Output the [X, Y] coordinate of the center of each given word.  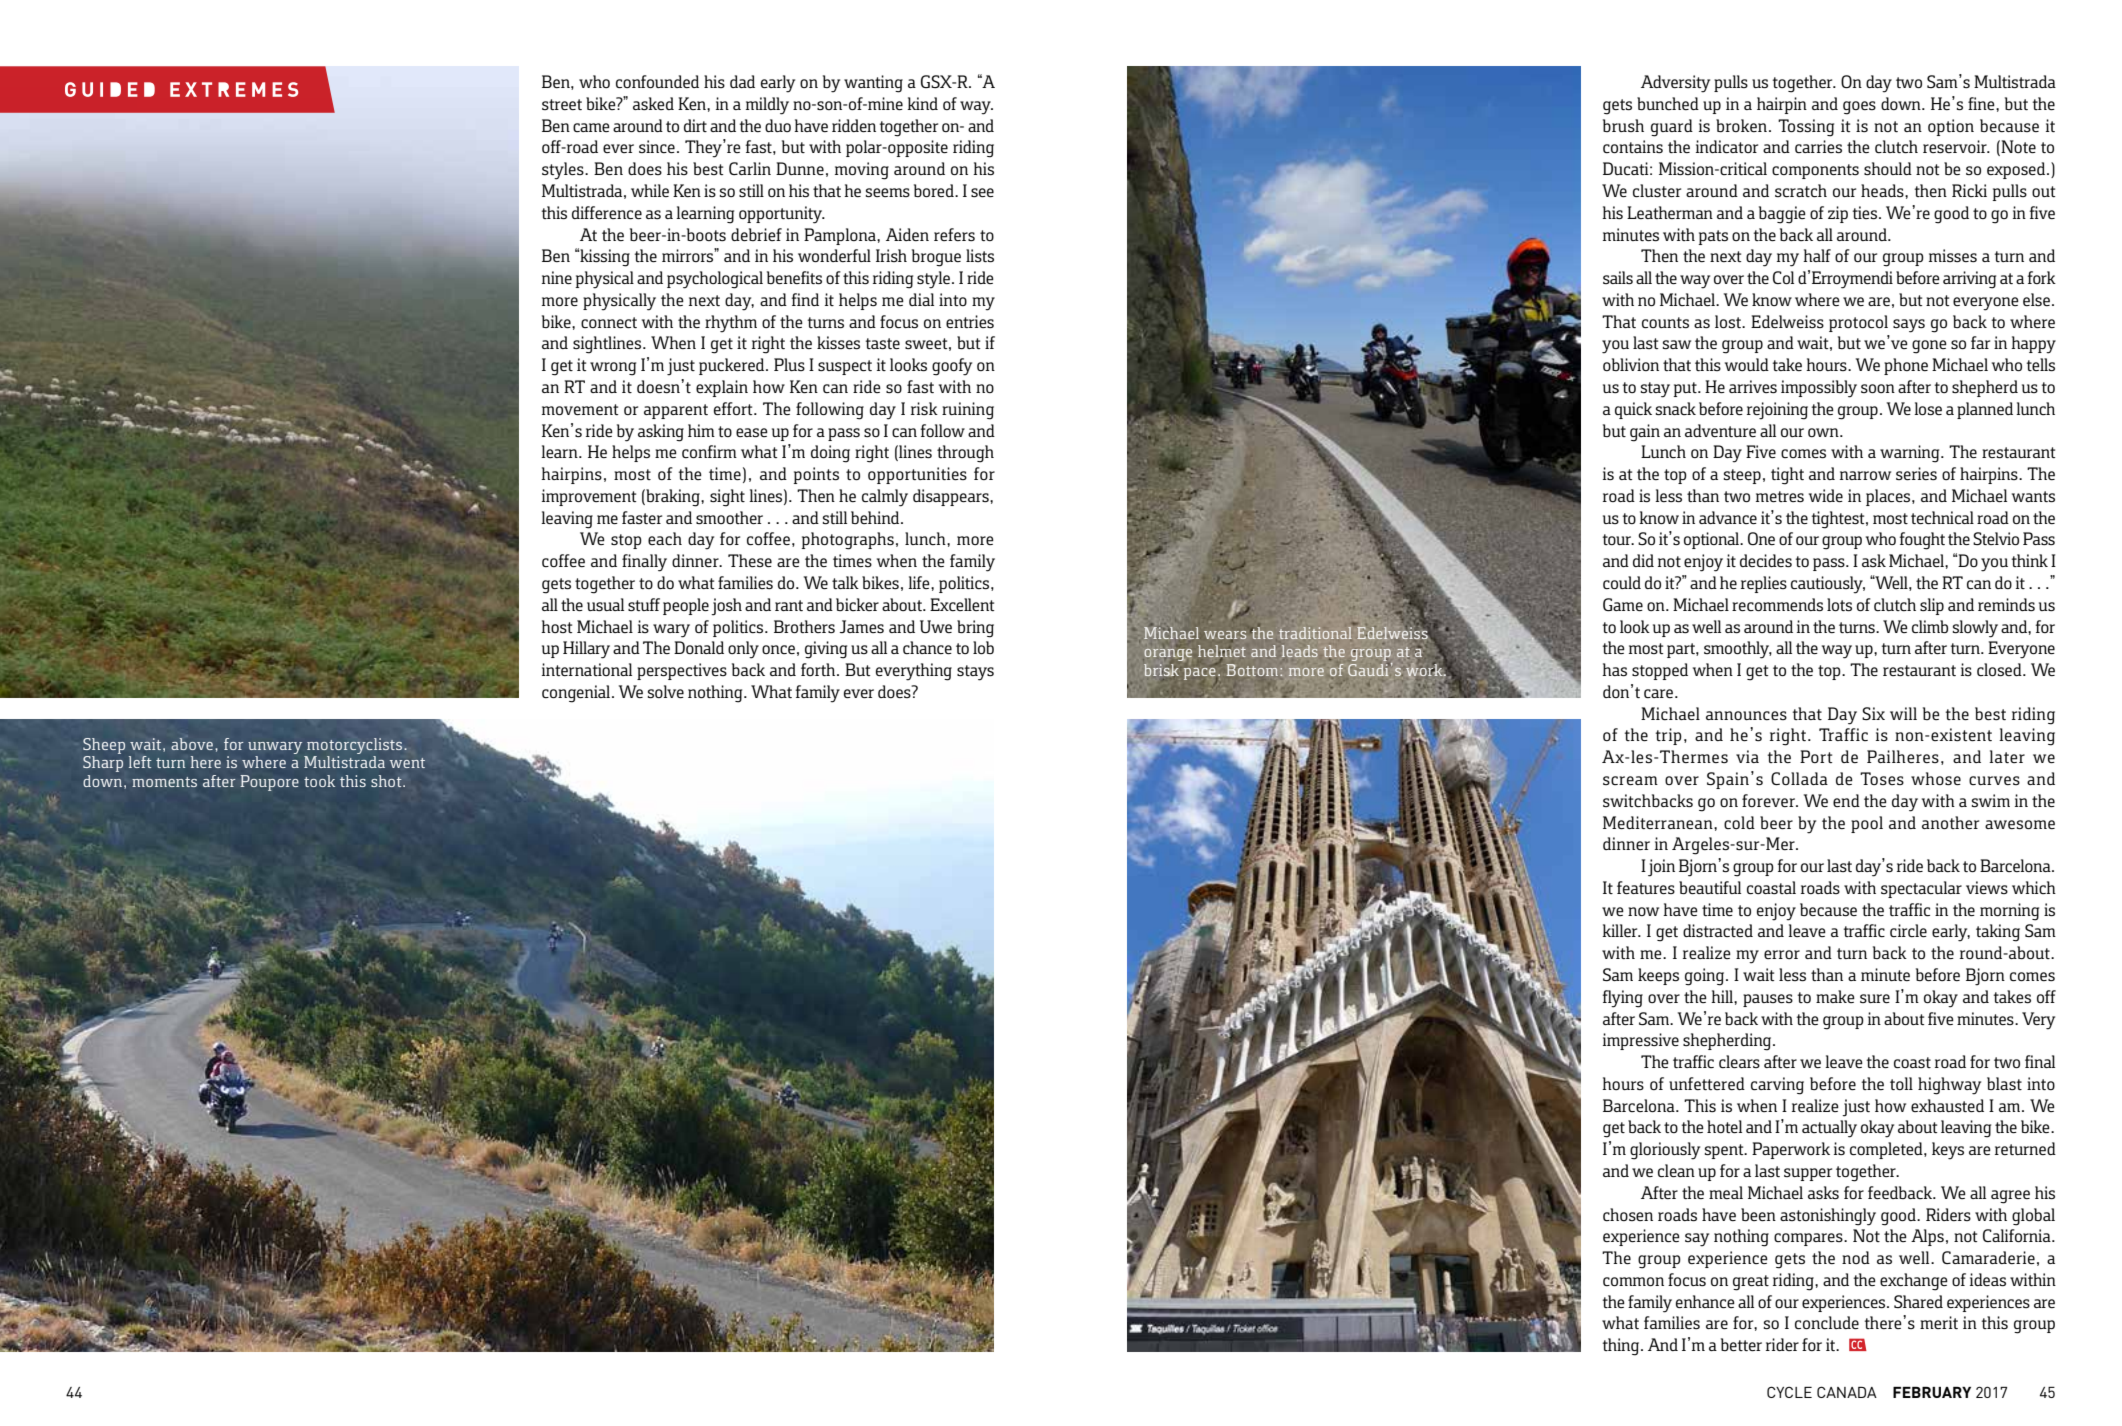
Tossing [1806, 128]
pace [1200, 674]
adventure [1720, 430]
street [562, 104]
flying [1622, 999]
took [319, 781]
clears [1739, 1061]
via [1747, 756]
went [407, 763]
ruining [968, 411]
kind [922, 103]
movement [580, 409]
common [1633, 1281]
